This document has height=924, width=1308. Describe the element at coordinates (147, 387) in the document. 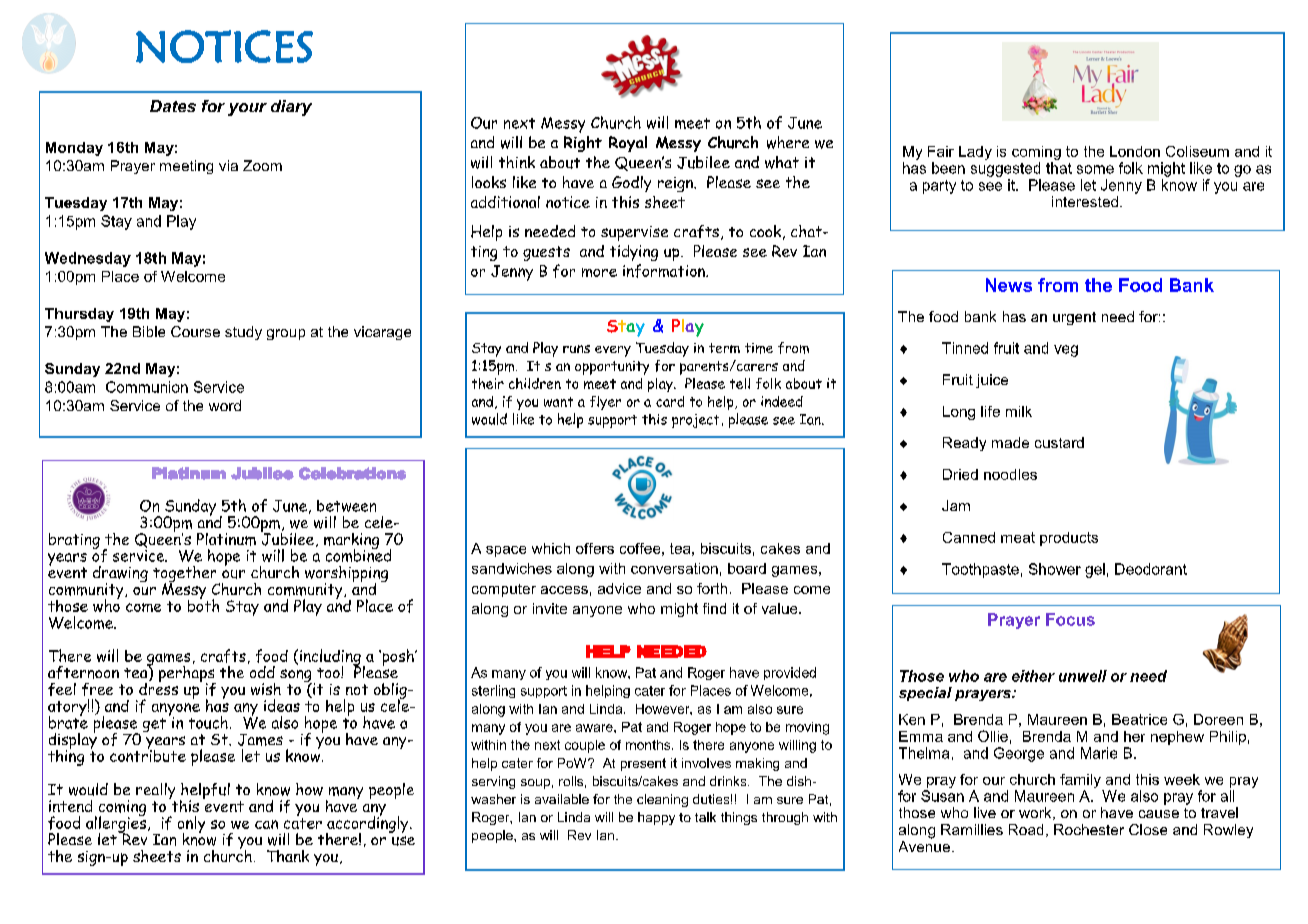

I see `Communion` at that location.
